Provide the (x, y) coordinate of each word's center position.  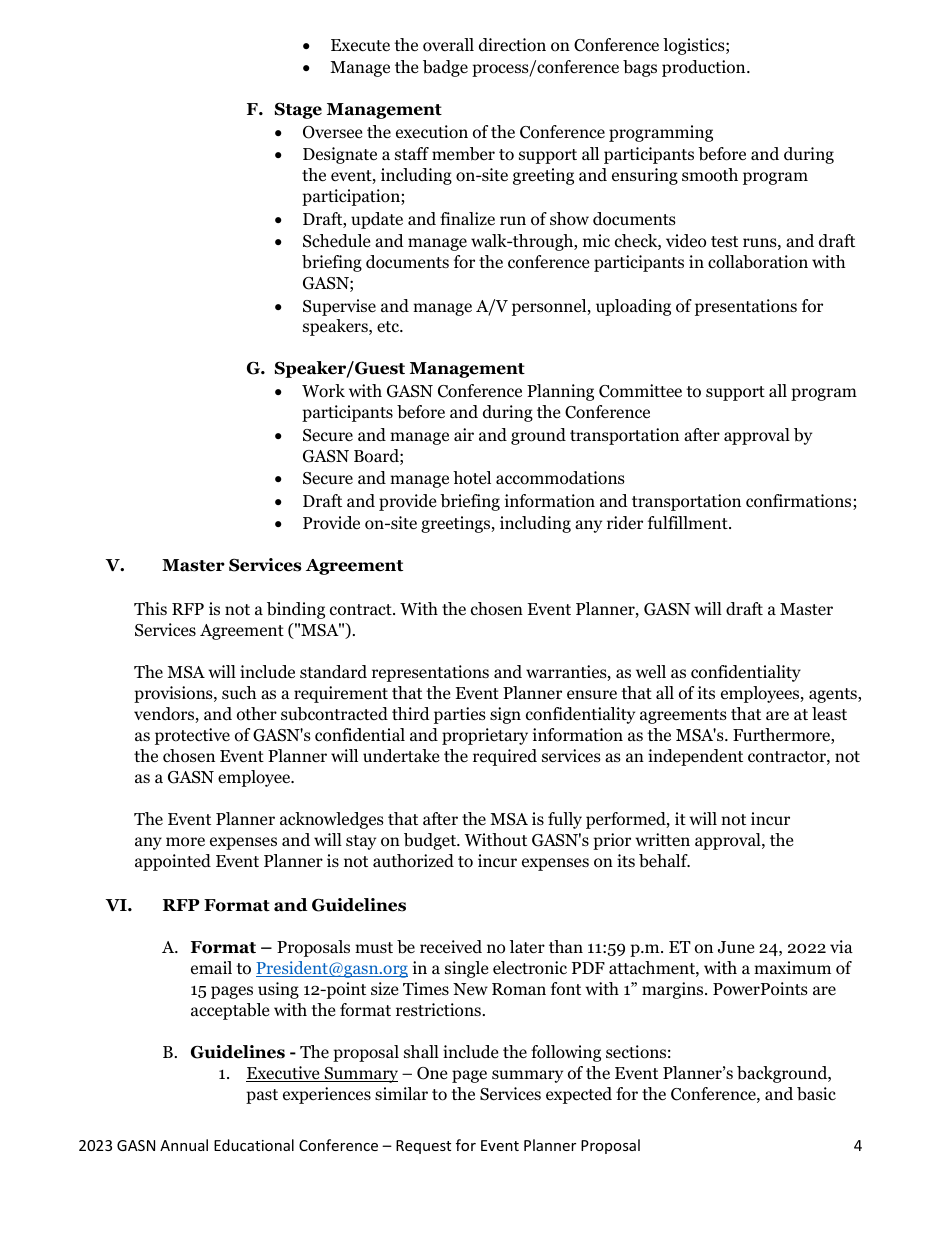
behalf (664, 861)
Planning (560, 392)
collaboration (758, 262)
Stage (298, 110)
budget (431, 841)
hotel (472, 478)
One (432, 1073)
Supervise (339, 307)
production (705, 68)
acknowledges (332, 820)
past (262, 1096)
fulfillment (689, 522)
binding (296, 610)
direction (512, 45)
